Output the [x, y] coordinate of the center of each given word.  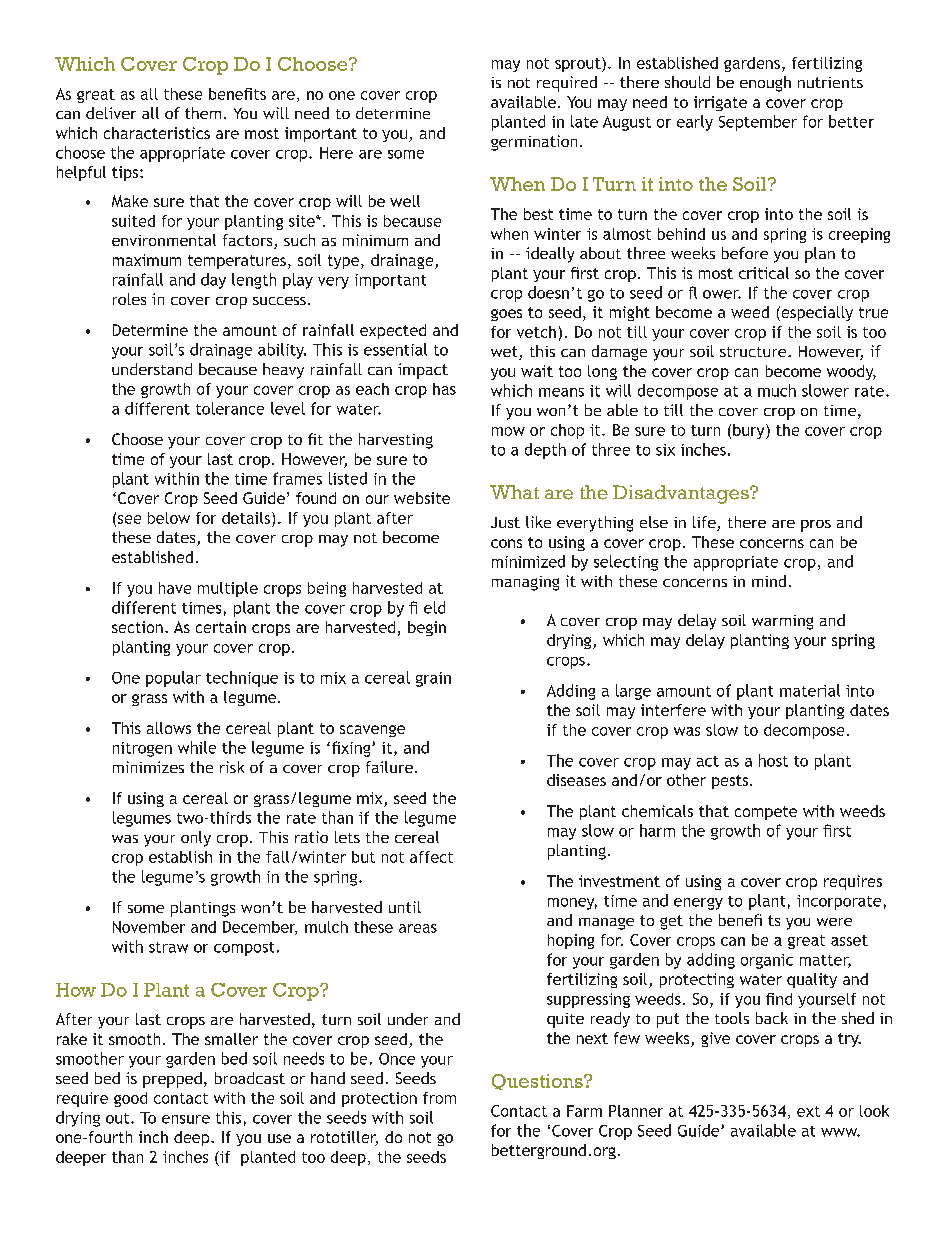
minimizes [148, 767]
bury [750, 431]
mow [508, 431]
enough [765, 84]
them [203, 113]
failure [389, 767]
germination [534, 143]
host [773, 760]
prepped [172, 1080]
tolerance [230, 408]
